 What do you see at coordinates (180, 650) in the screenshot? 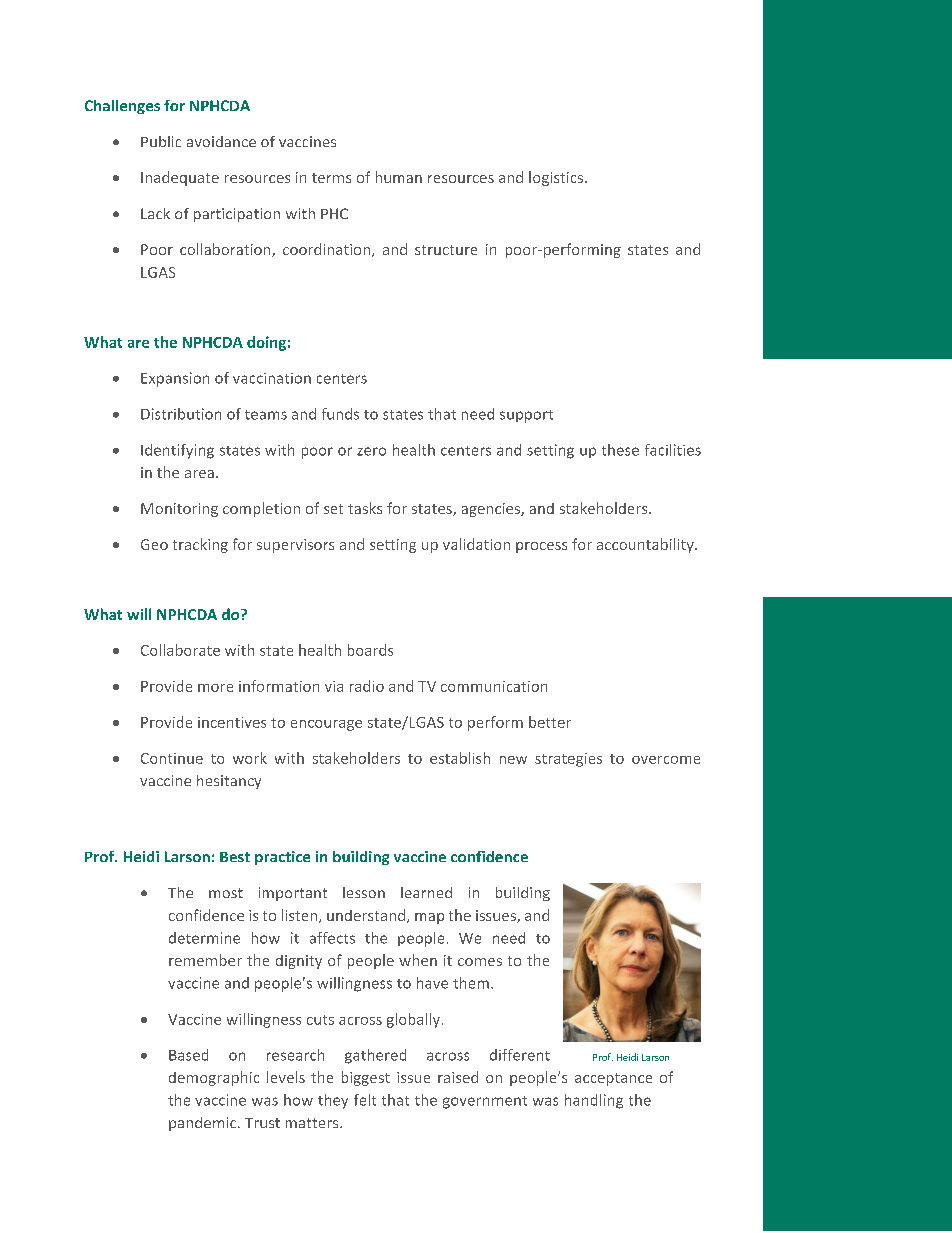
I see `Collaborate` at bounding box center [180, 650].
